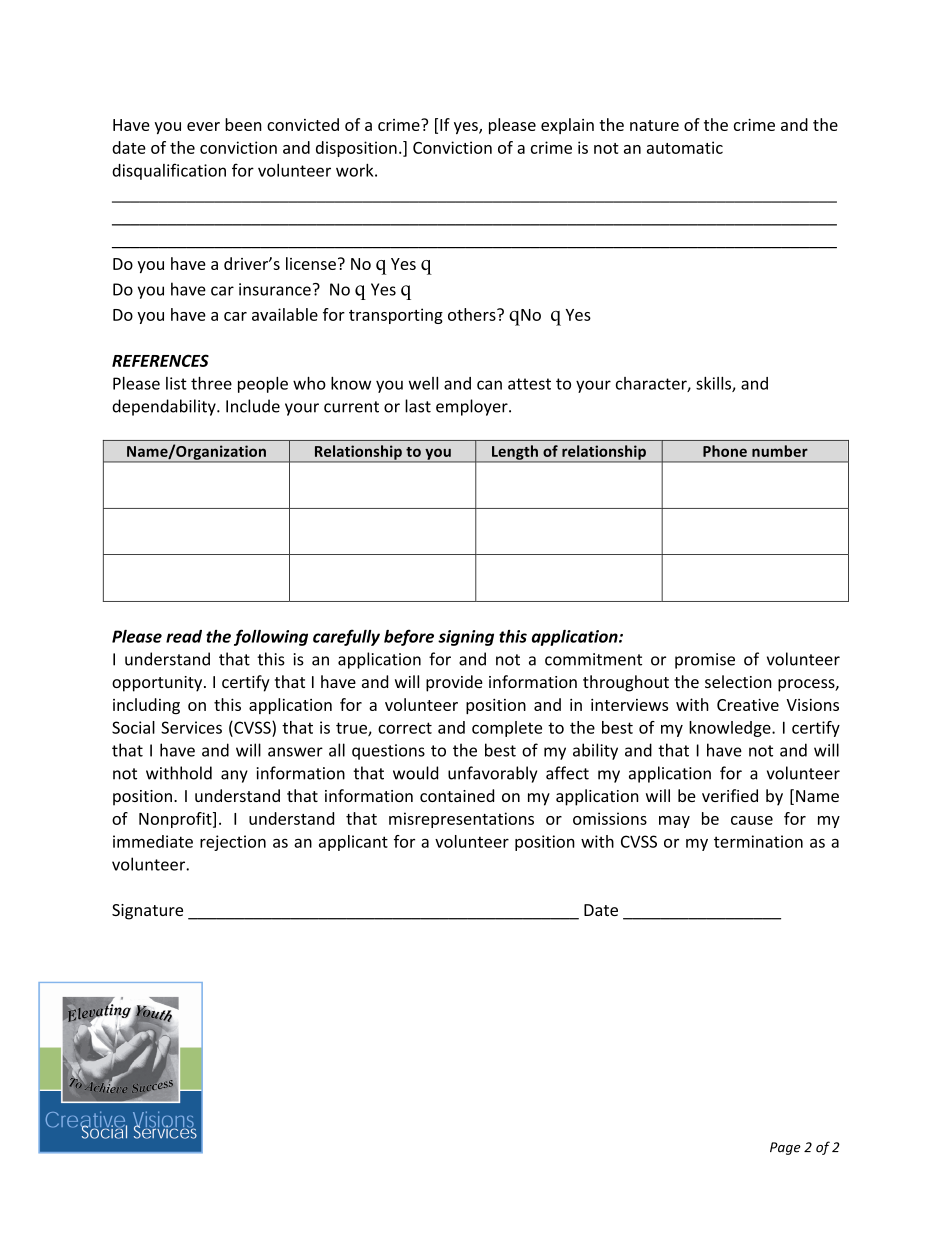  What do you see at coordinates (203, 126) in the screenshot?
I see `ever` at bounding box center [203, 126].
